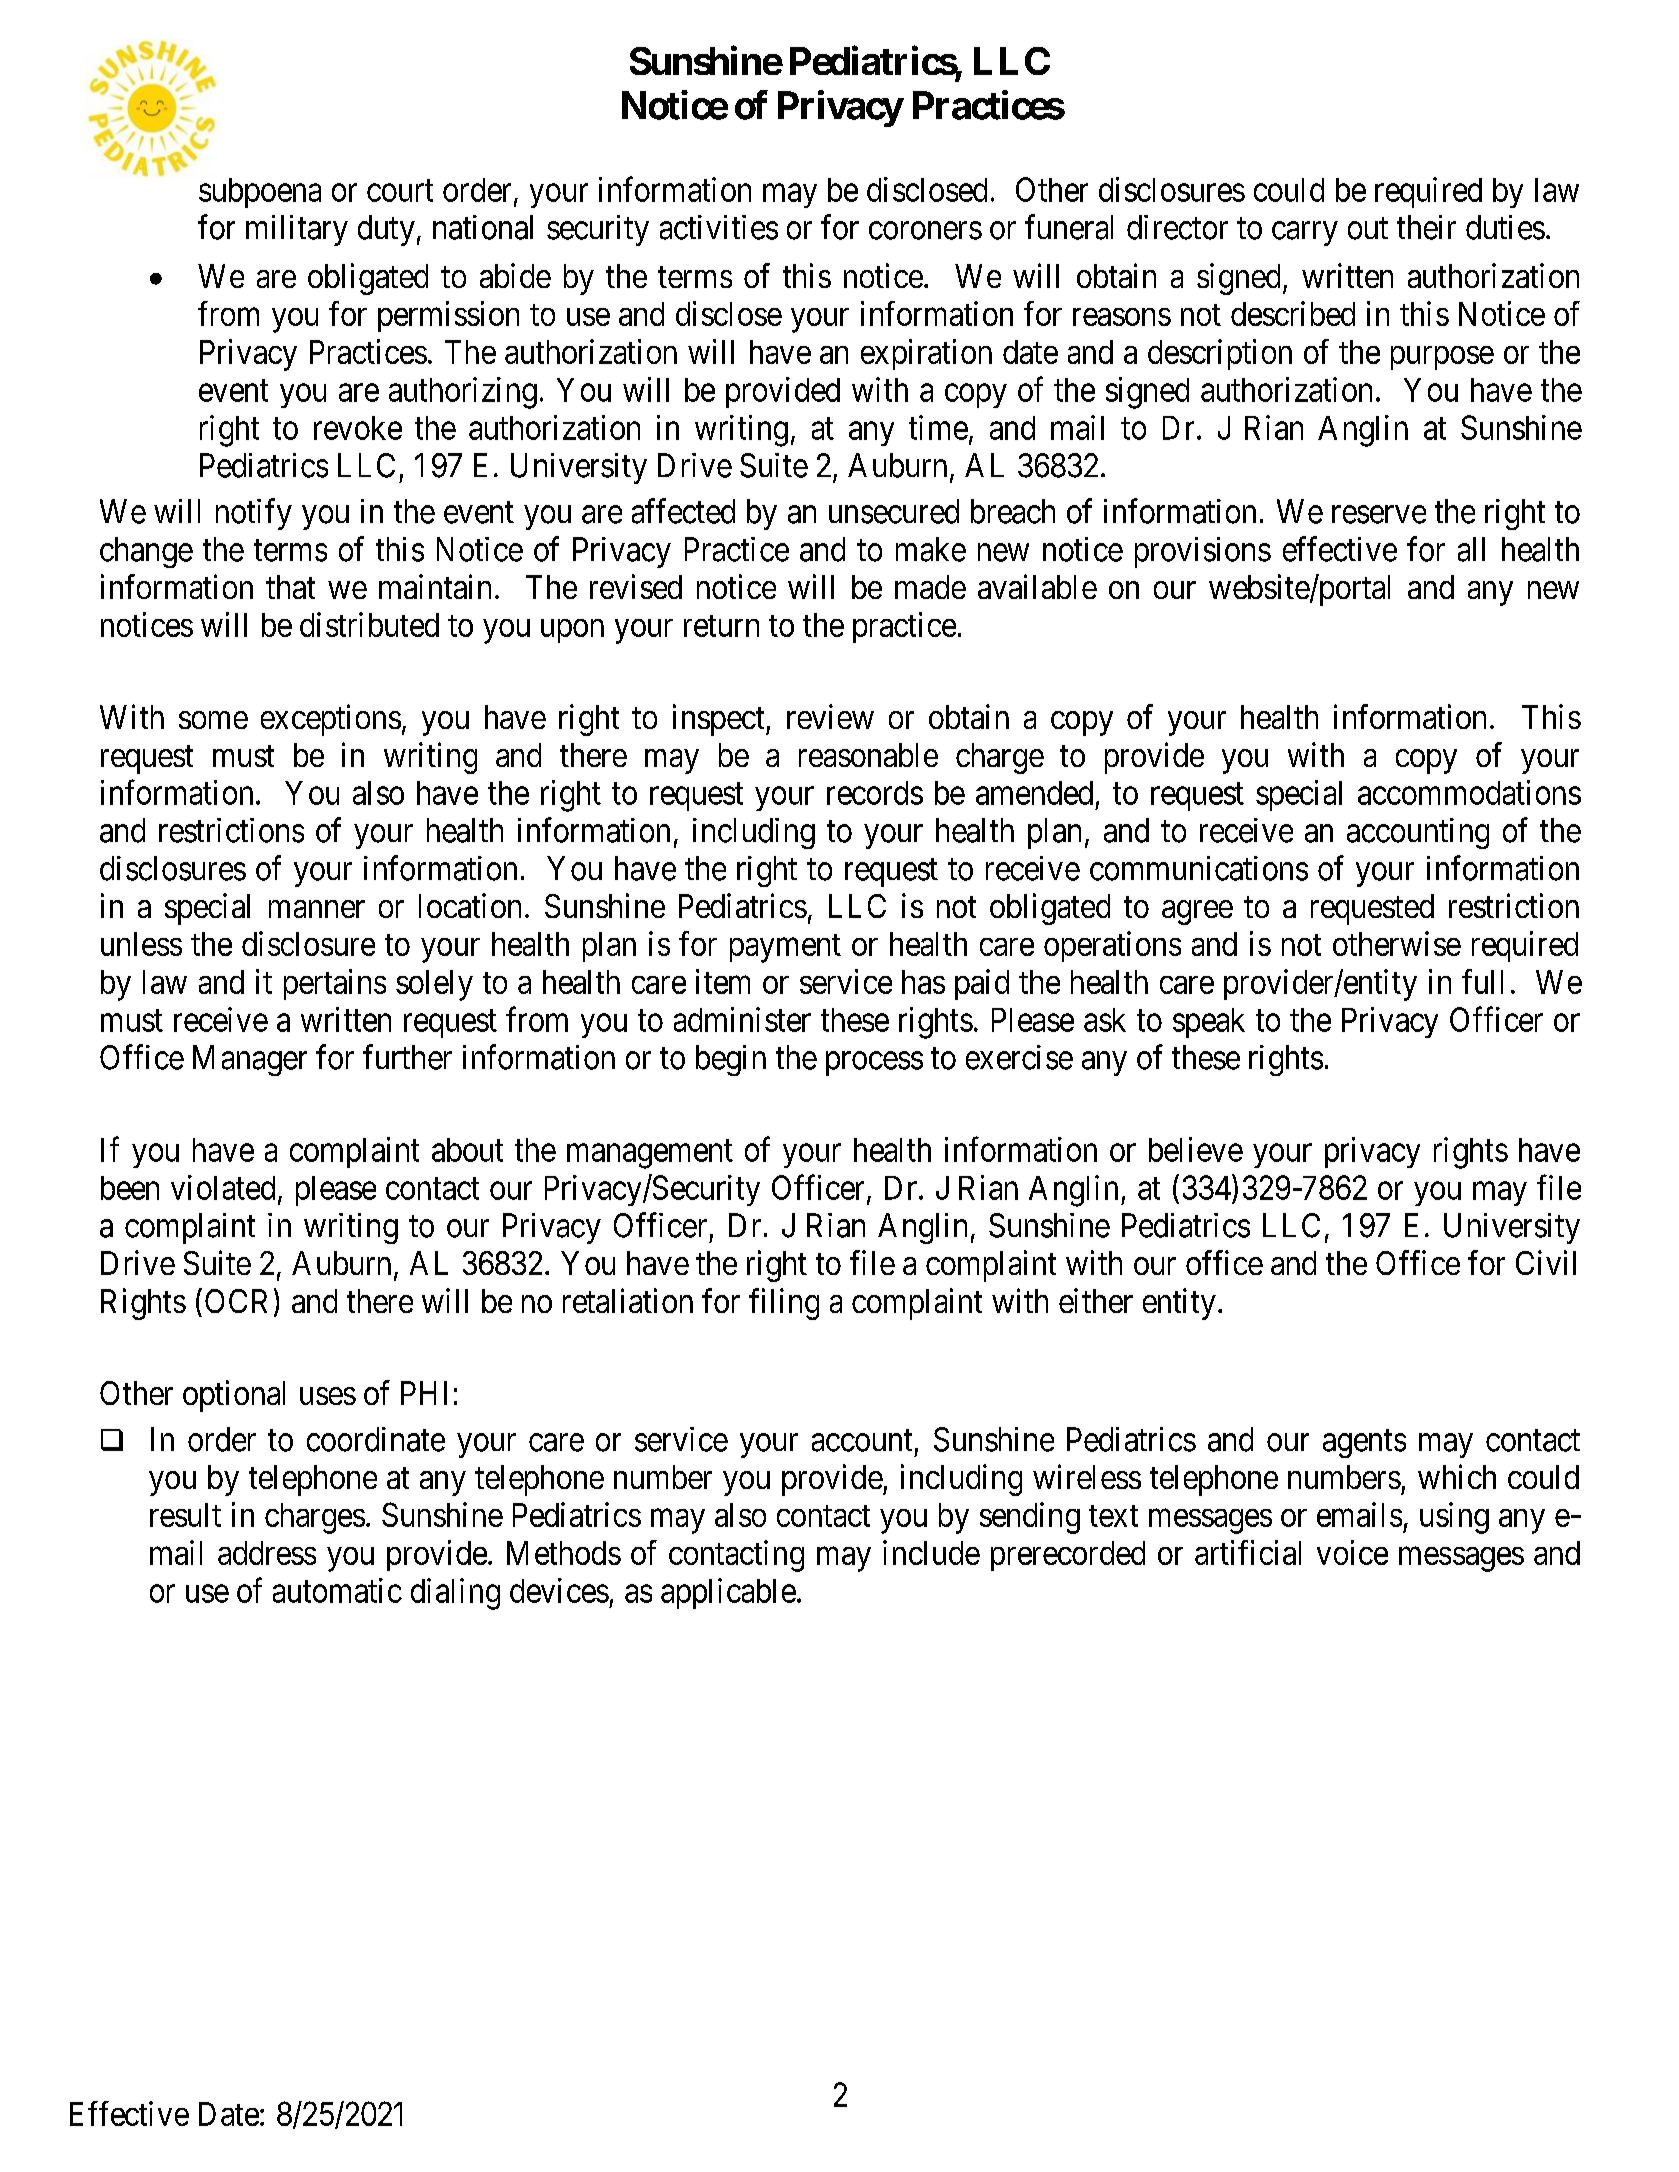  Describe the element at coordinates (1197, 912) in the screenshot. I see `agree` at that location.
